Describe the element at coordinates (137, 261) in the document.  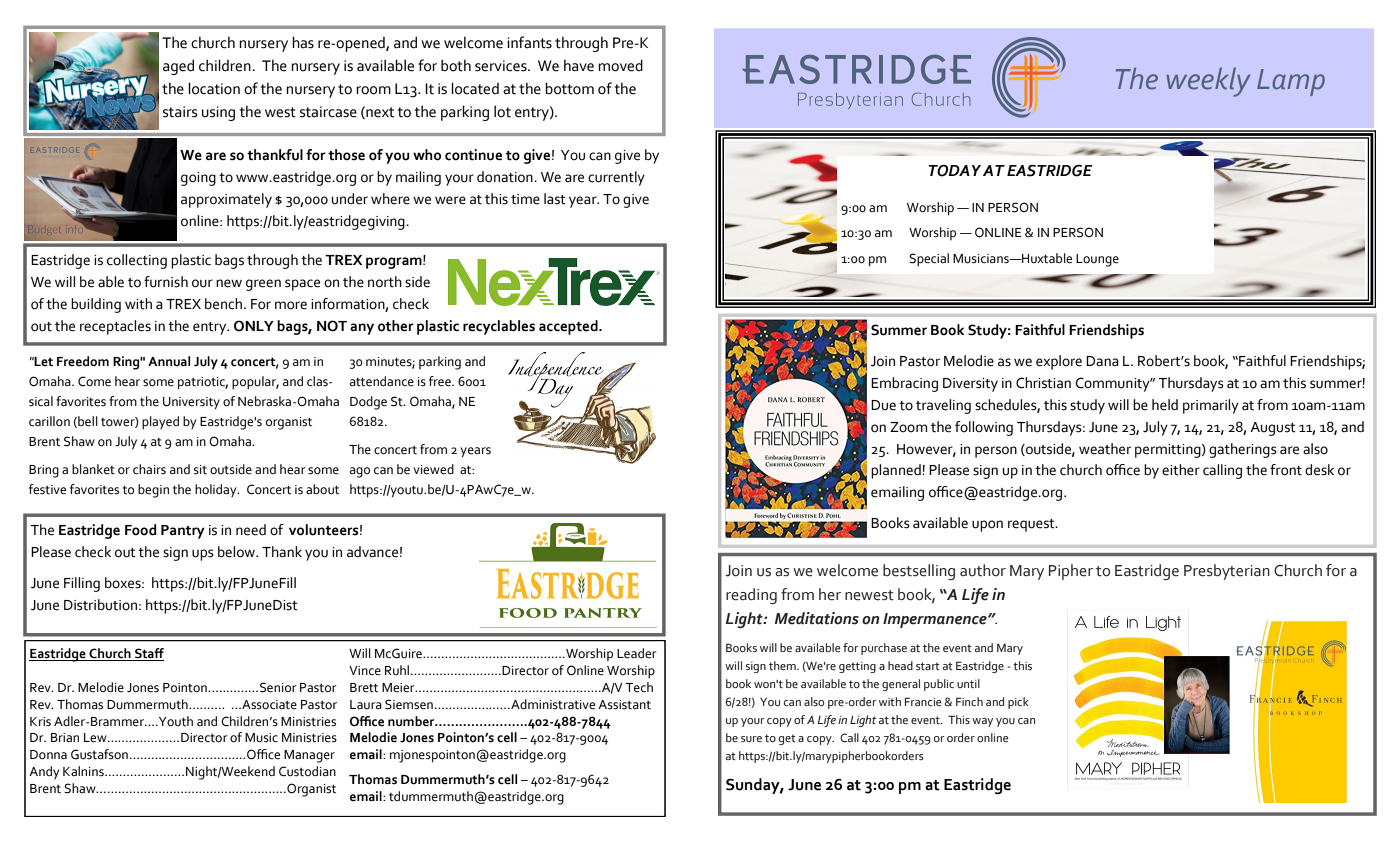
I see `collecting` at that location.
